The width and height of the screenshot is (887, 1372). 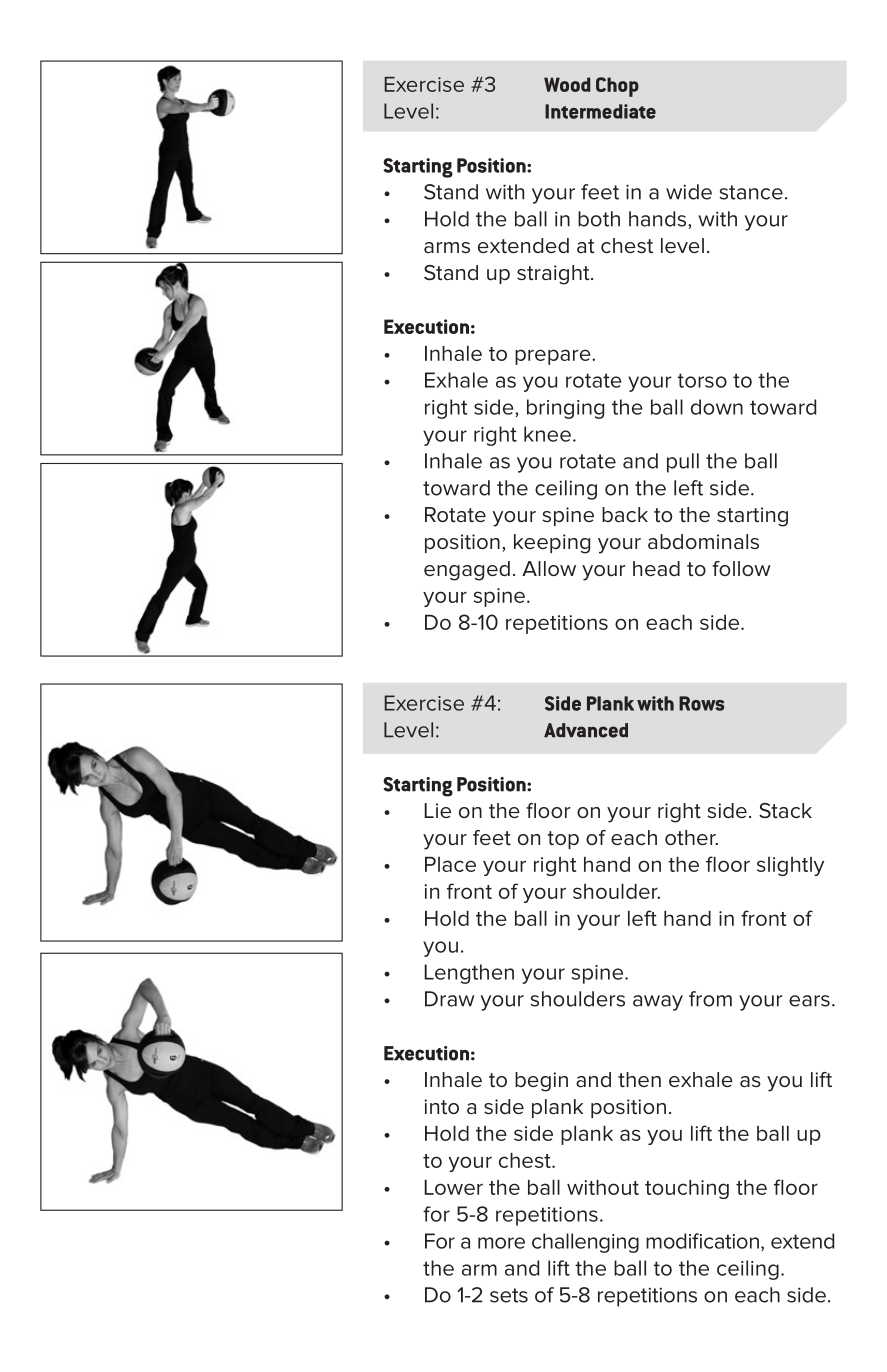 I want to click on Draw, so click(x=449, y=999).
